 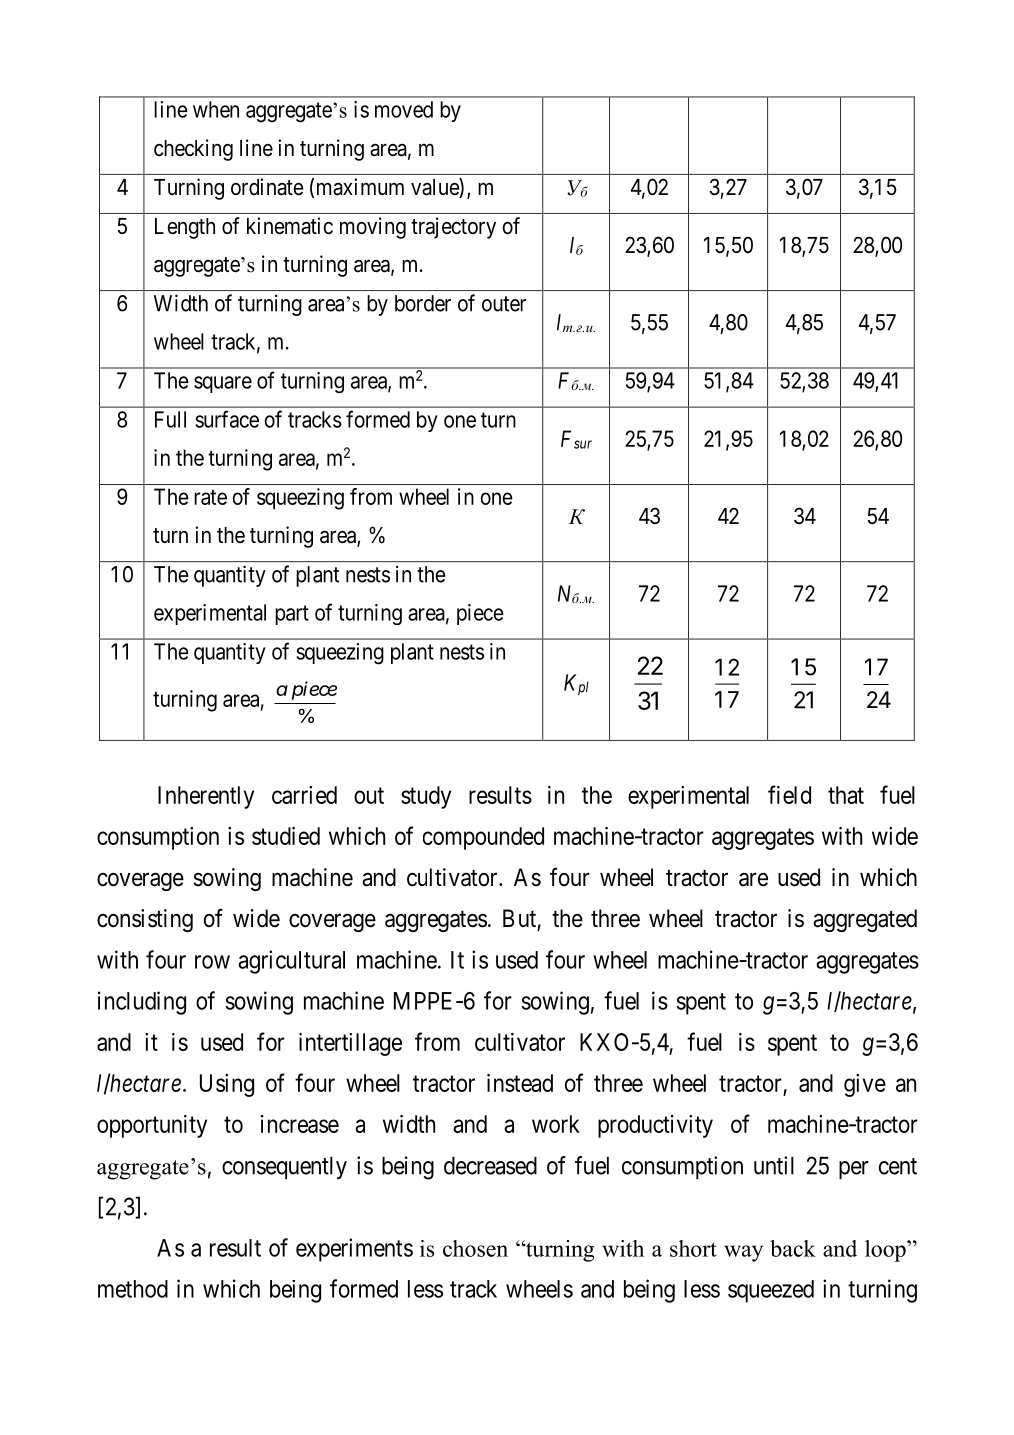 What do you see at coordinates (206, 797) in the screenshot?
I see `Inherently` at bounding box center [206, 797].
